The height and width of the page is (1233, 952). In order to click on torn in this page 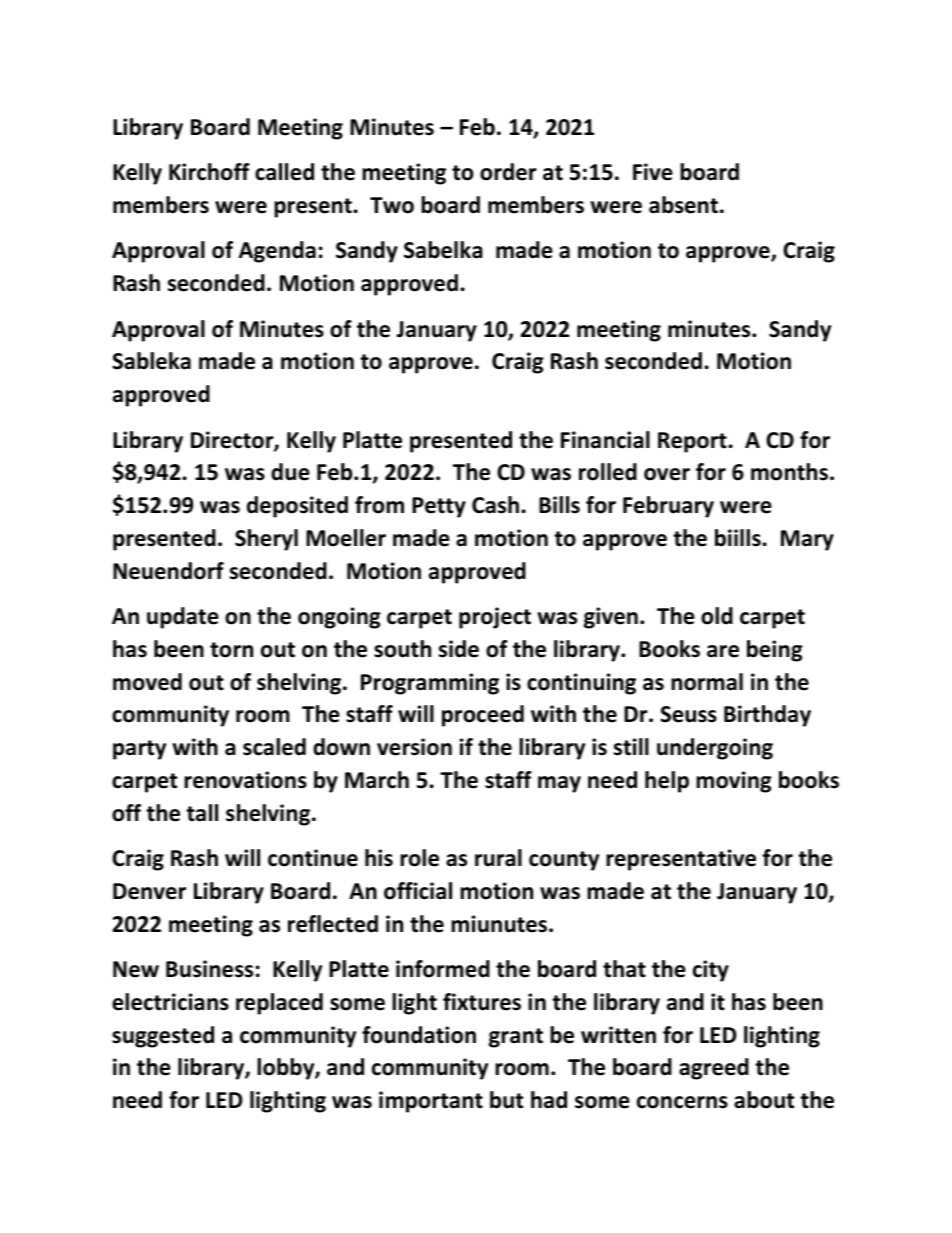, I will do `click(231, 650)`.
